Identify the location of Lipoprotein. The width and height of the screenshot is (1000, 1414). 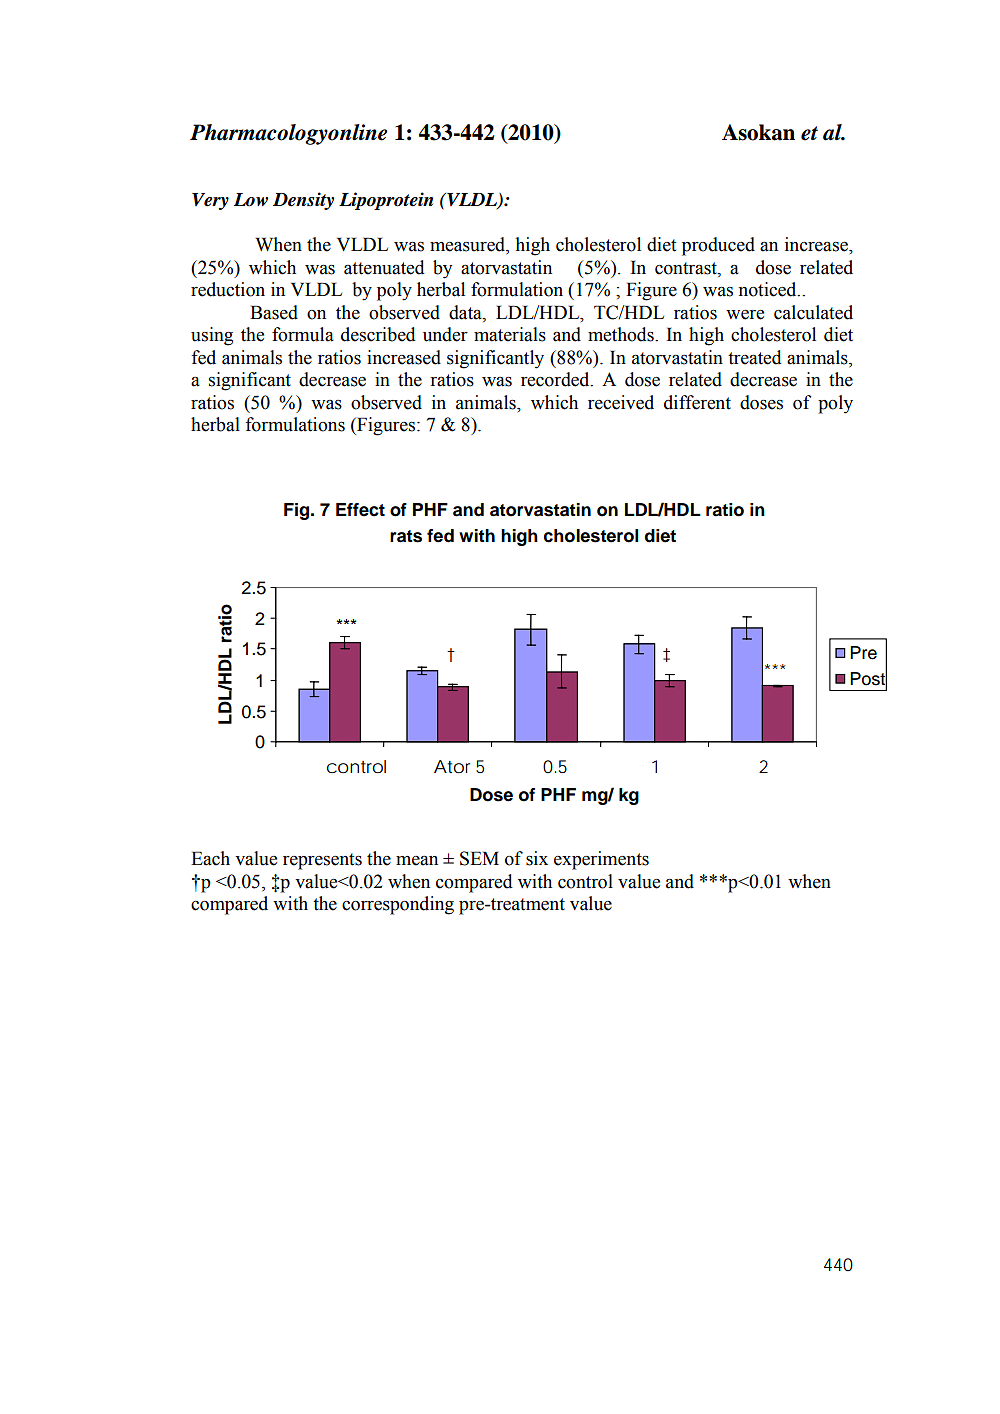
(386, 201).
